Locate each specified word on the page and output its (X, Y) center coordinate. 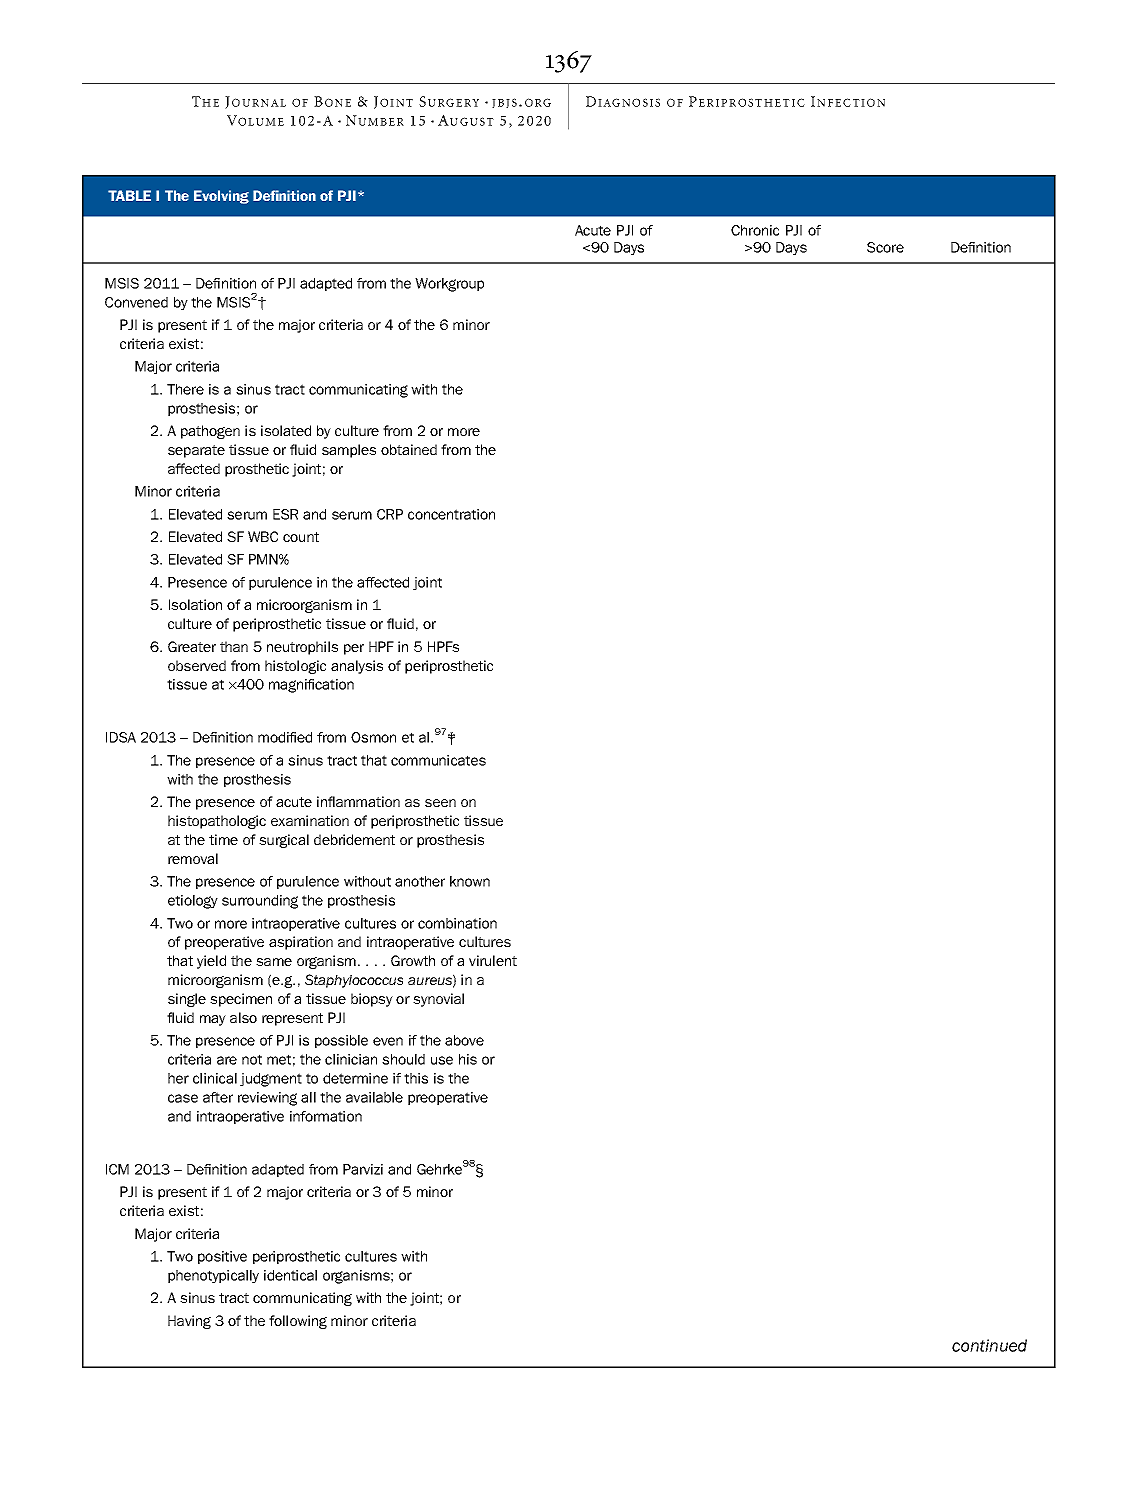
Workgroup (449, 285)
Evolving (221, 197)
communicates (438, 760)
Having (189, 1322)
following (298, 1322)
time (223, 839)
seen (440, 803)
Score (885, 247)
